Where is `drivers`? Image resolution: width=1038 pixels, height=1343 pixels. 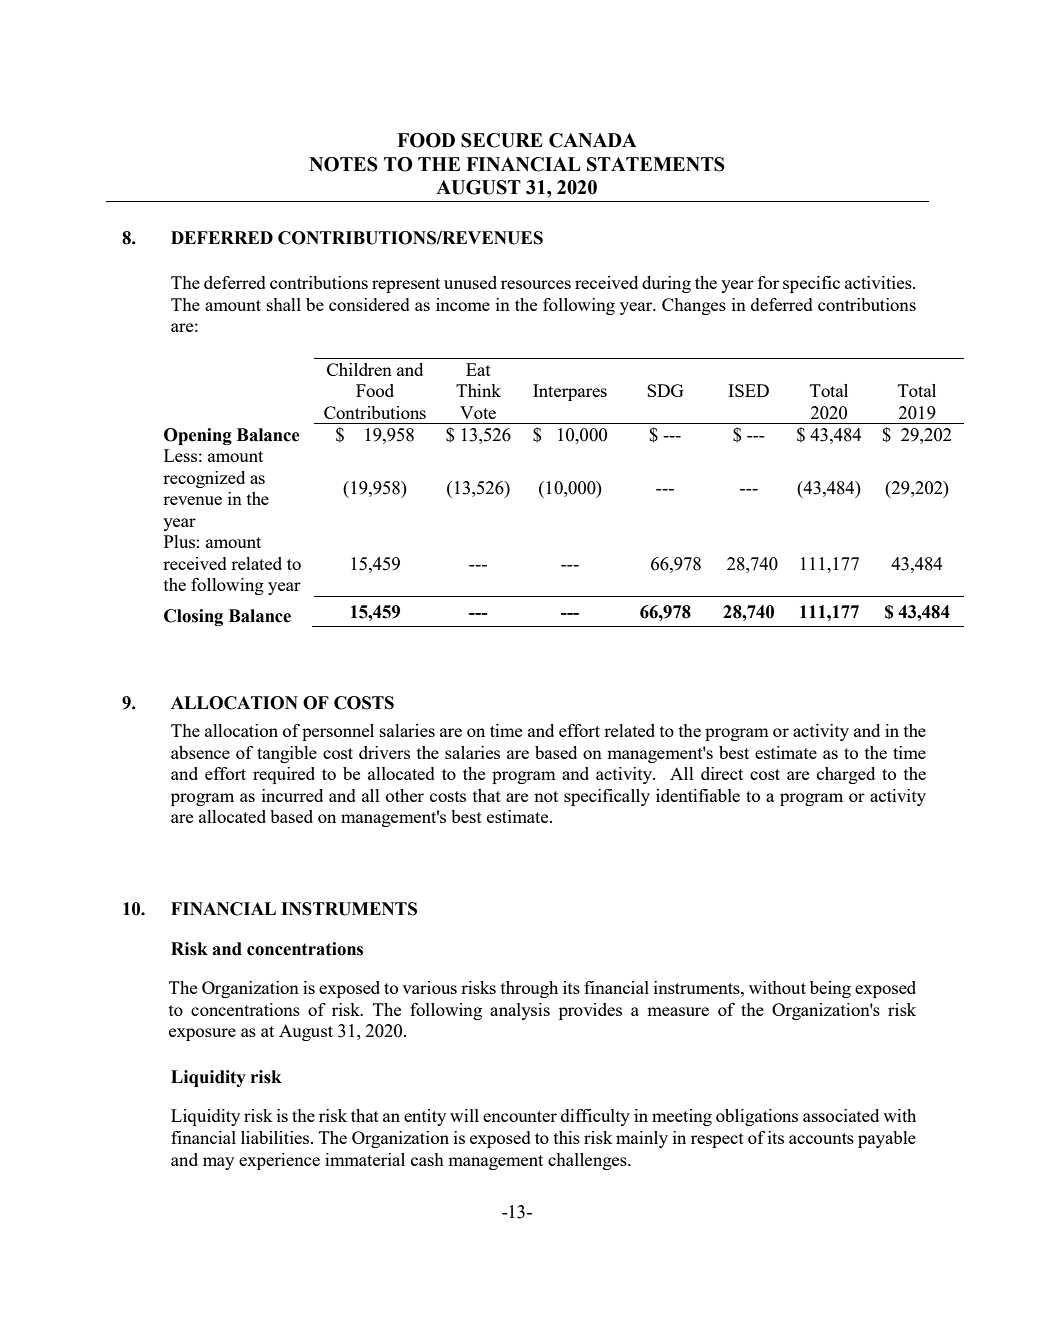 drivers is located at coordinates (384, 752).
